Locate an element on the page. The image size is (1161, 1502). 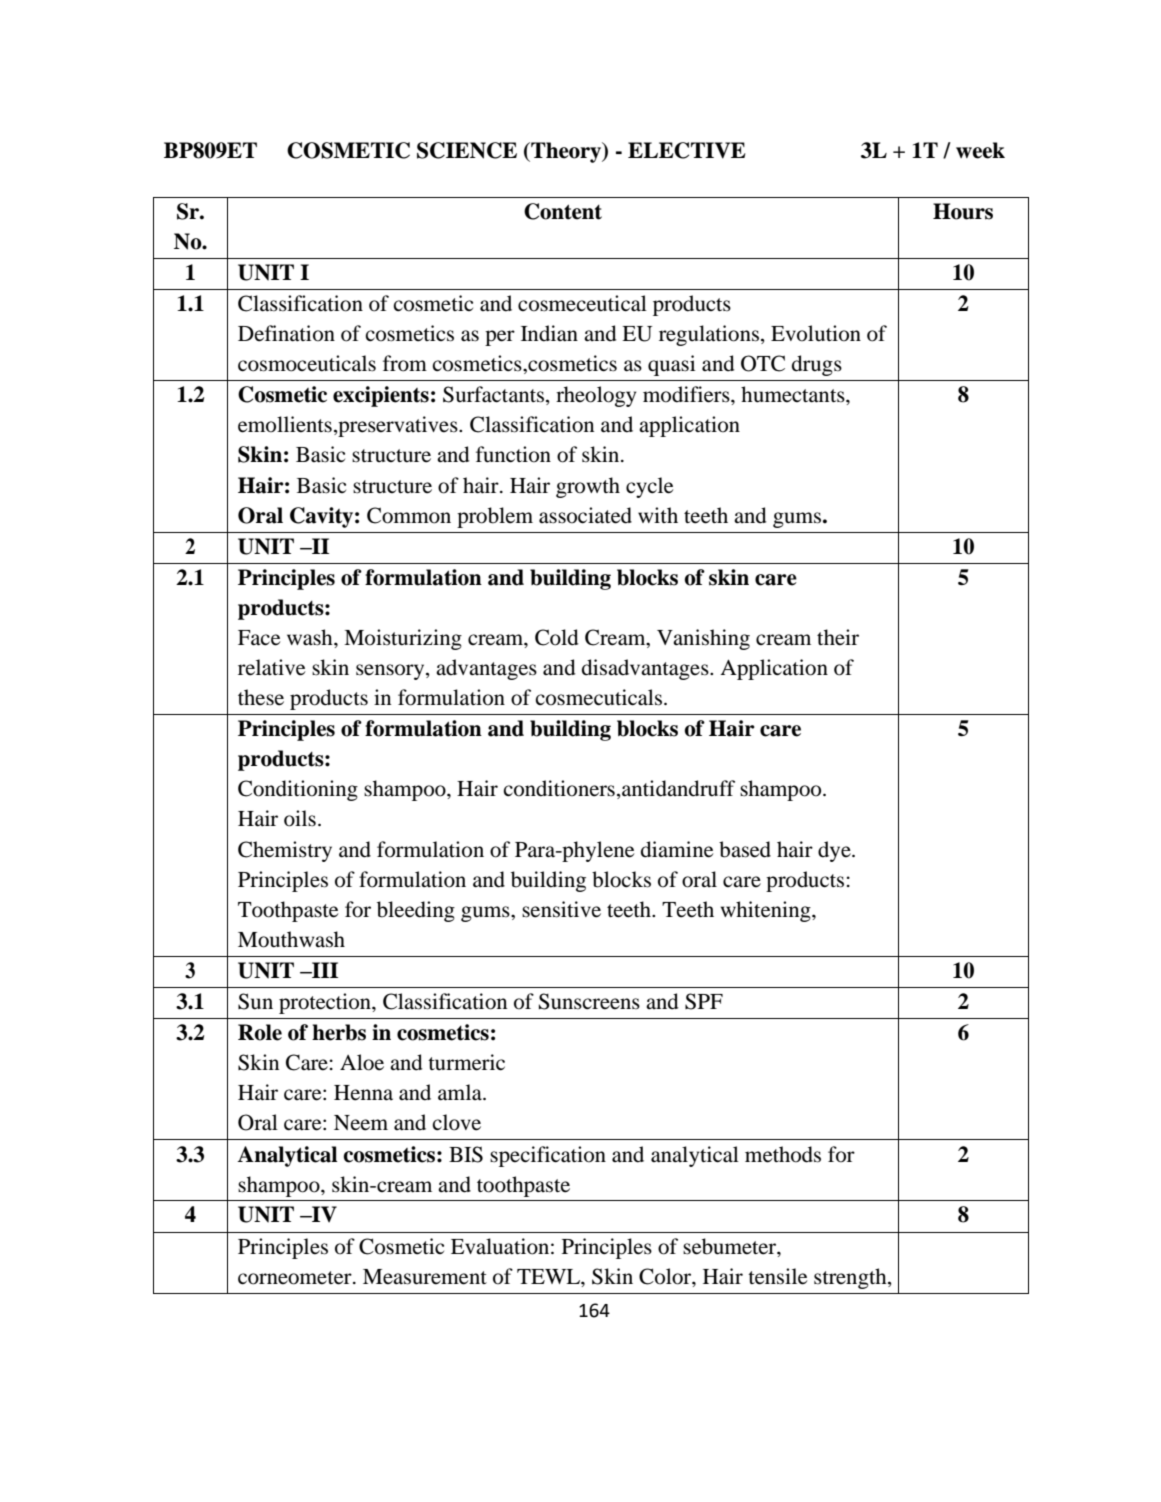
TEWL is located at coordinates (549, 1276).
